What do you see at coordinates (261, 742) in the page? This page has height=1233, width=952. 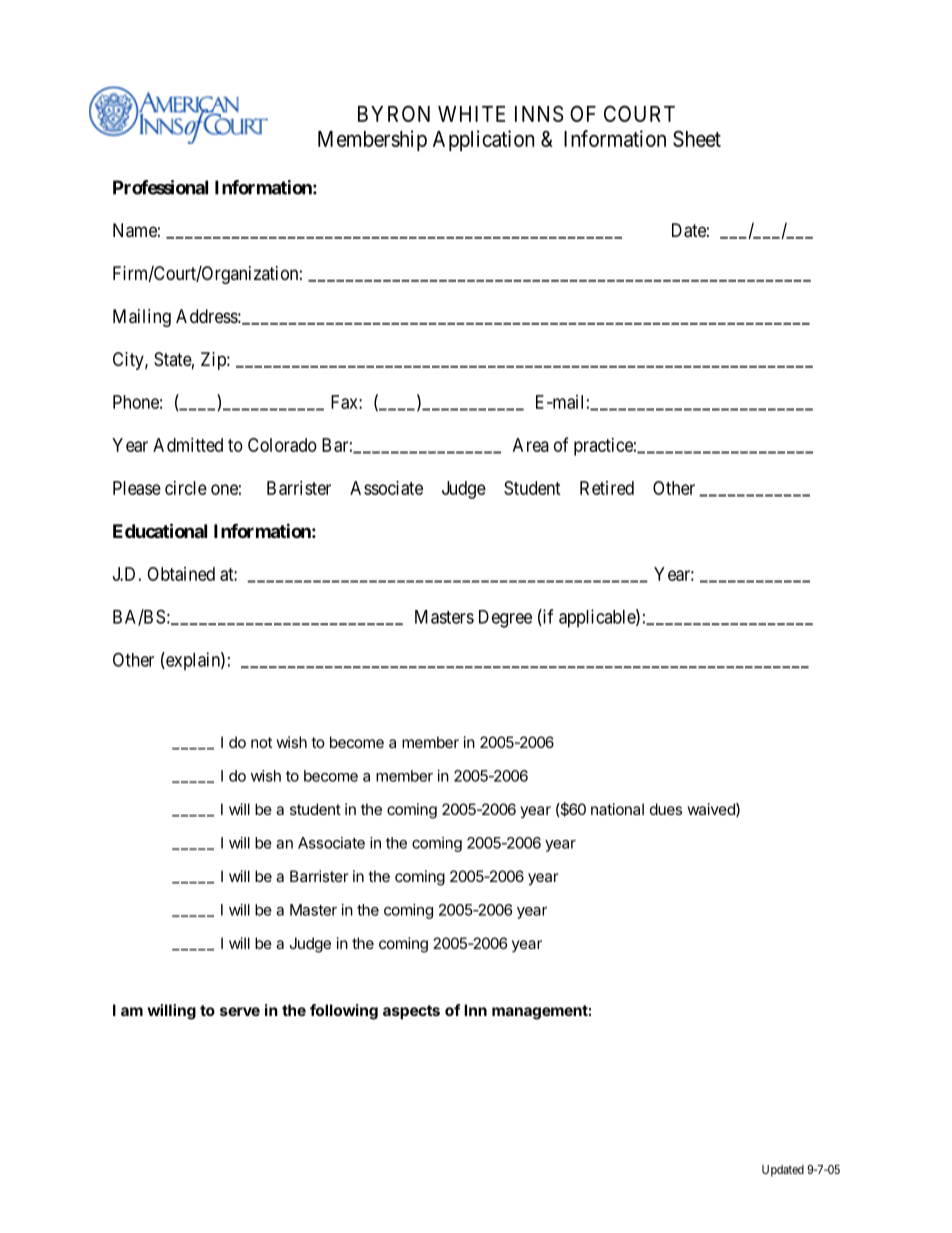 I see `not` at bounding box center [261, 742].
